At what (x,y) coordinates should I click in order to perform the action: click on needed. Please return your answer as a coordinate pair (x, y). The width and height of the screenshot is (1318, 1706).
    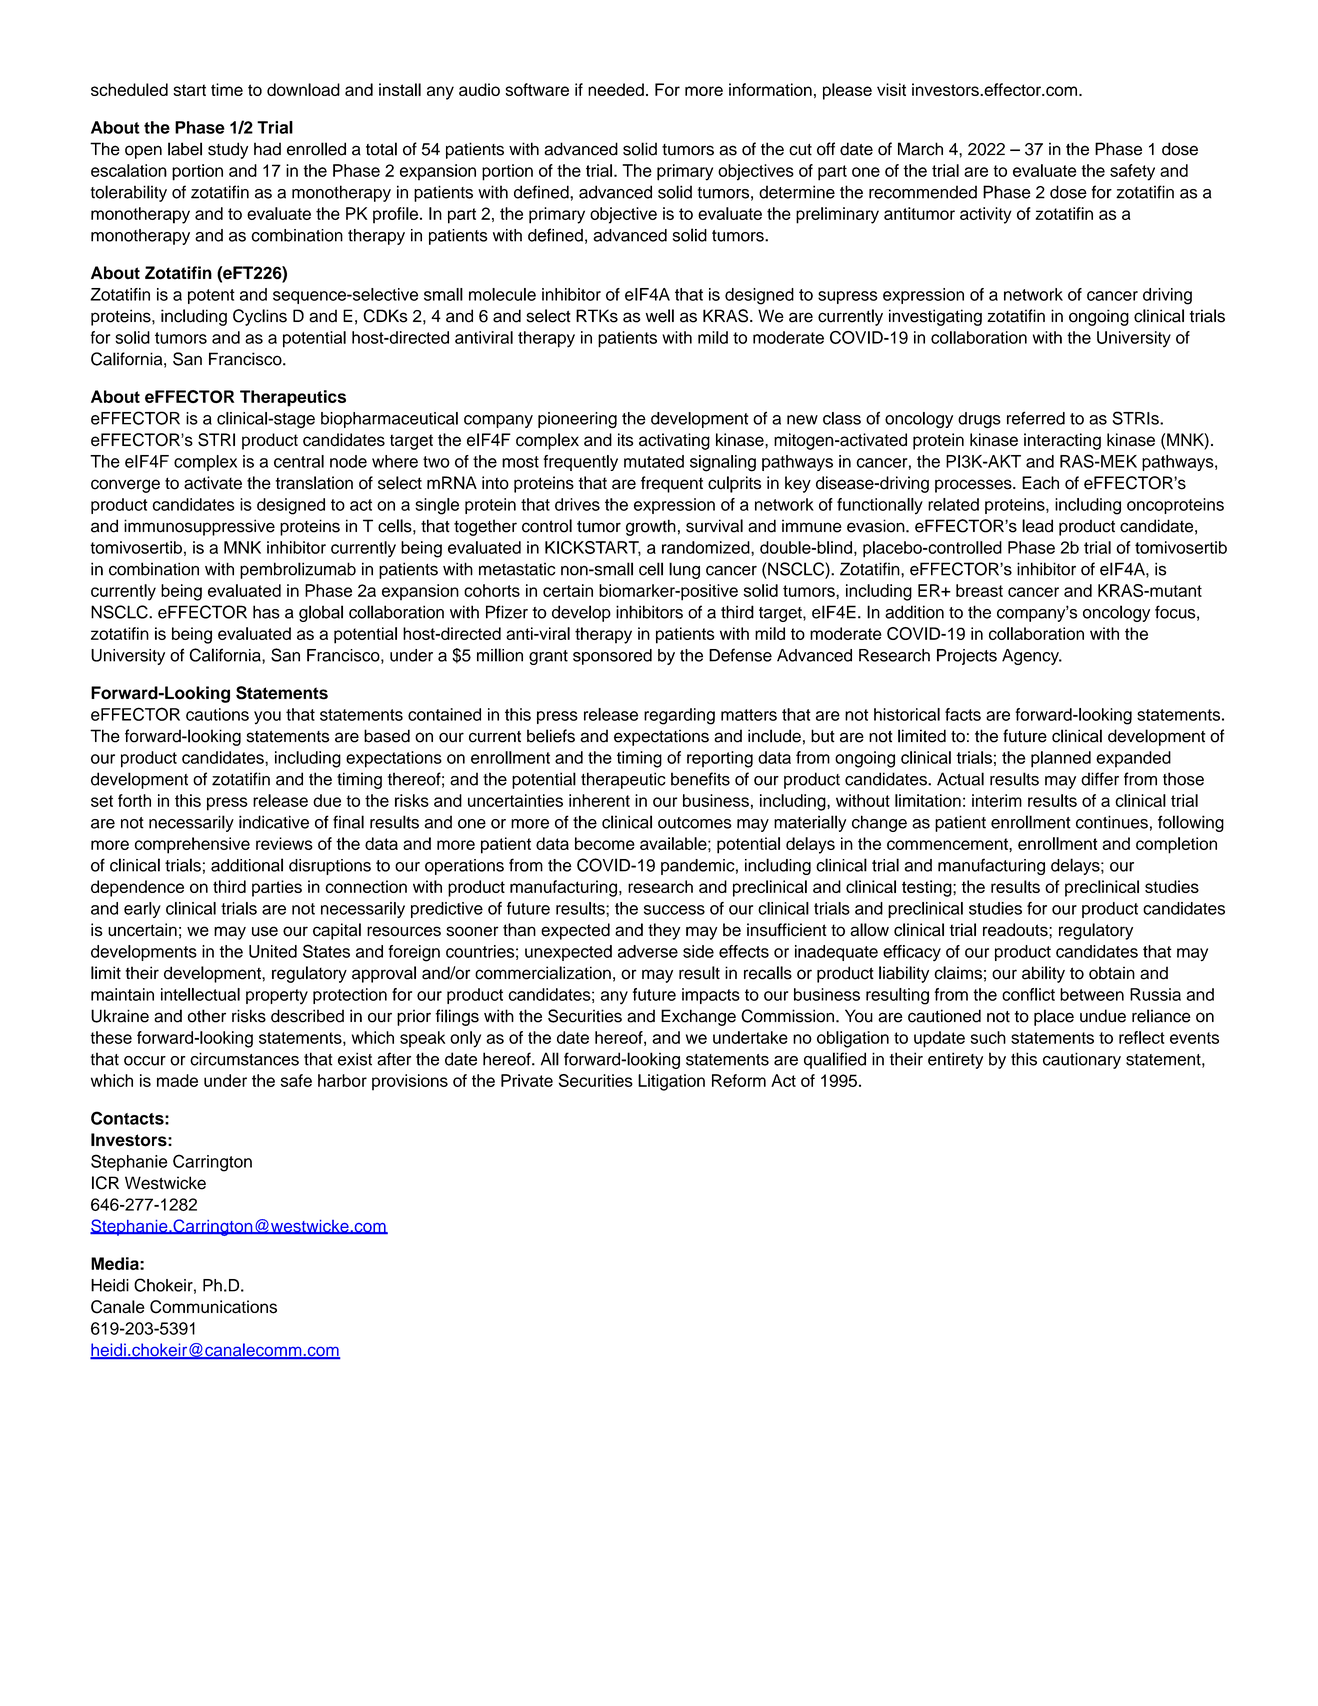
    Looking at the image, I should click on (616, 89).
